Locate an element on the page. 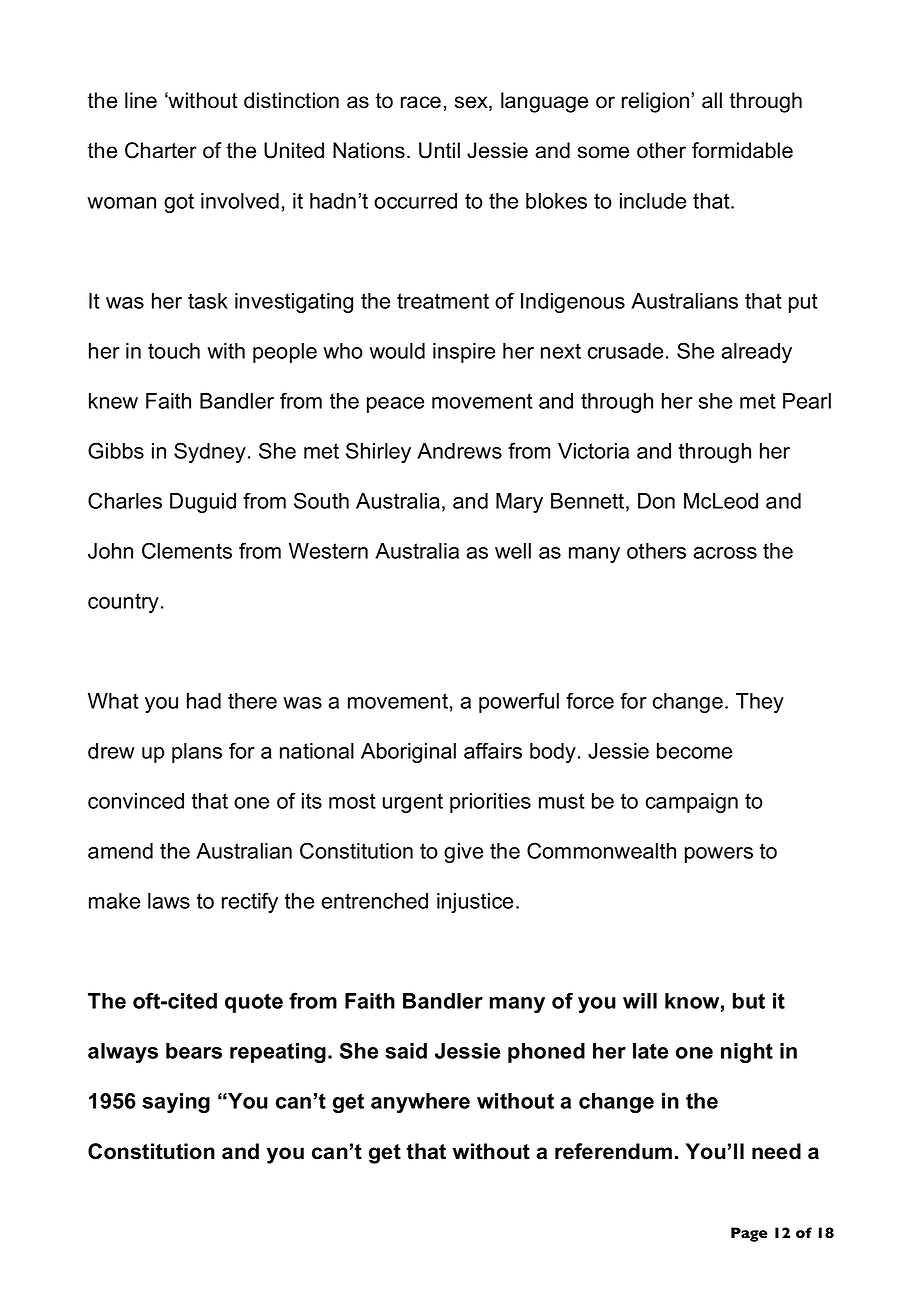  powers is located at coordinates (719, 855).
